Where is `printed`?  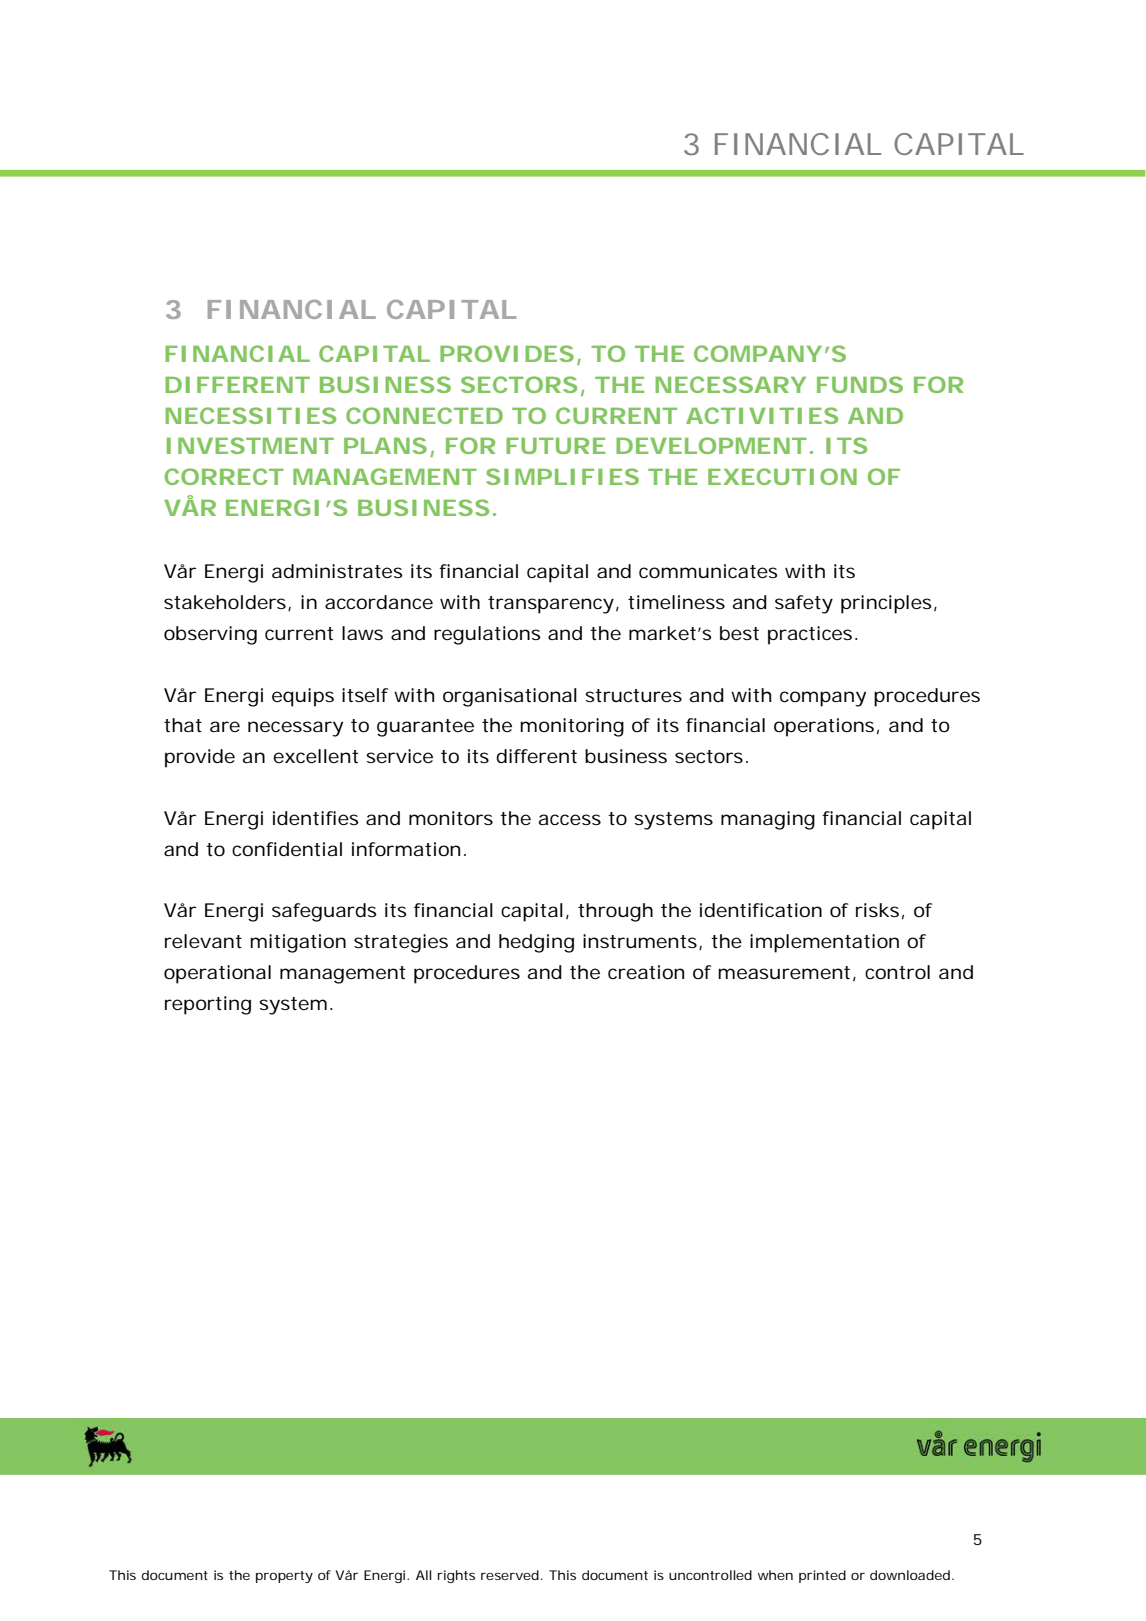 printed is located at coordinates (822, 1576).
